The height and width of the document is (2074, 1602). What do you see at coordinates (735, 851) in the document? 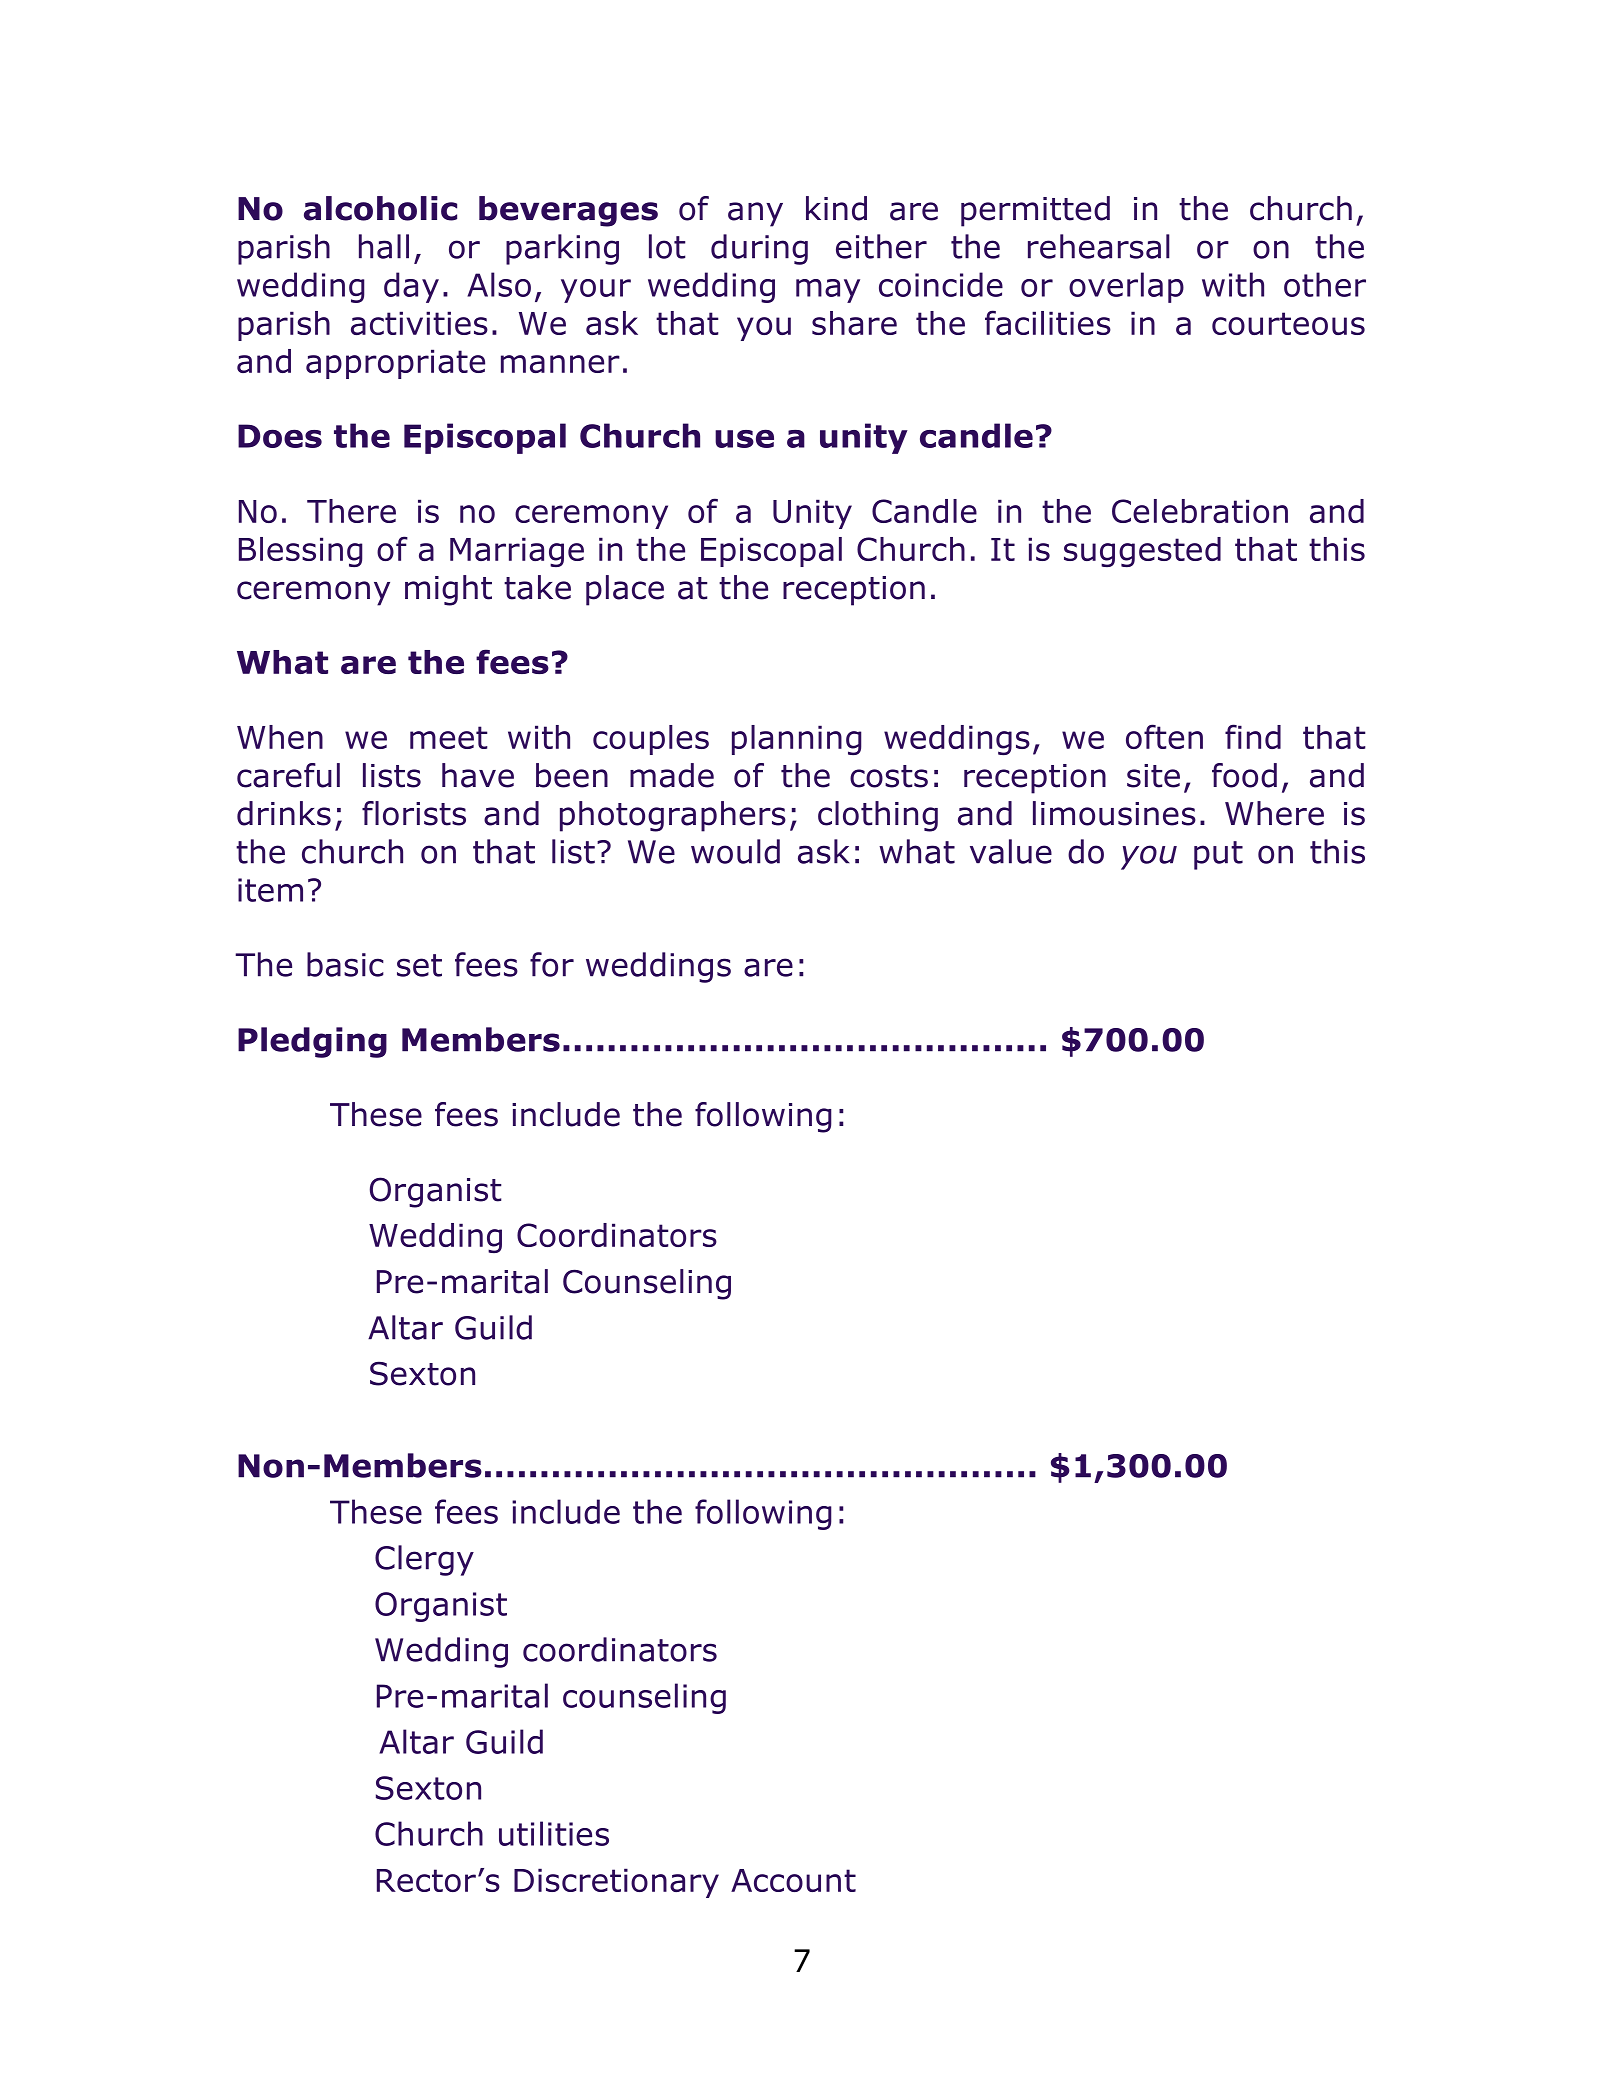
I see `would` at bounding box center [735, 851].
